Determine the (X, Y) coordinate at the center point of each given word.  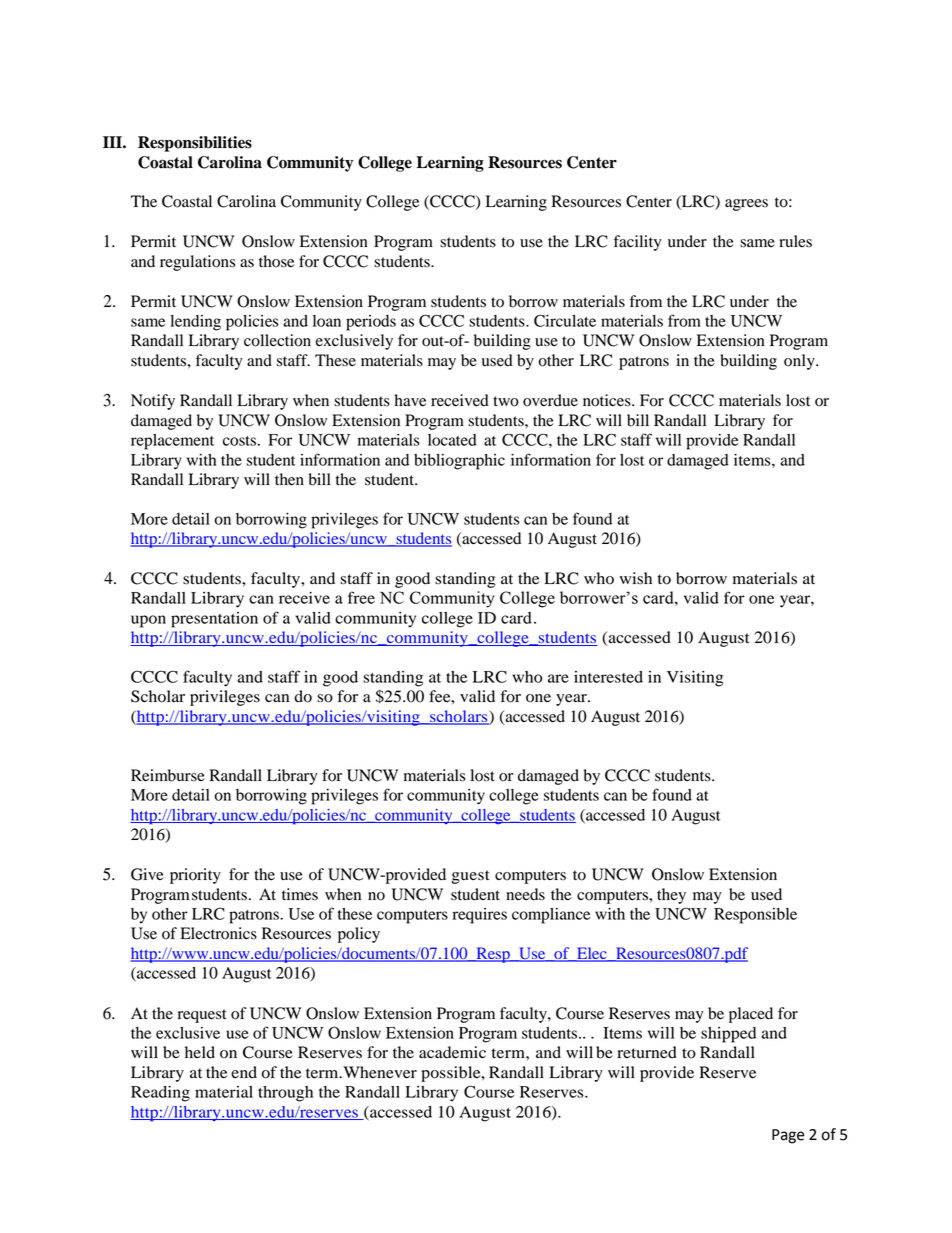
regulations (197, 263)
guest (471, 877)
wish (635, 578)
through (285, 1094)
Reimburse (168, 775)
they (671, 896)
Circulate (565, 320)
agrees (746, 205)
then (289, 479)
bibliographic (459, 462)
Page (788, 1136)
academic (452, 1052)
